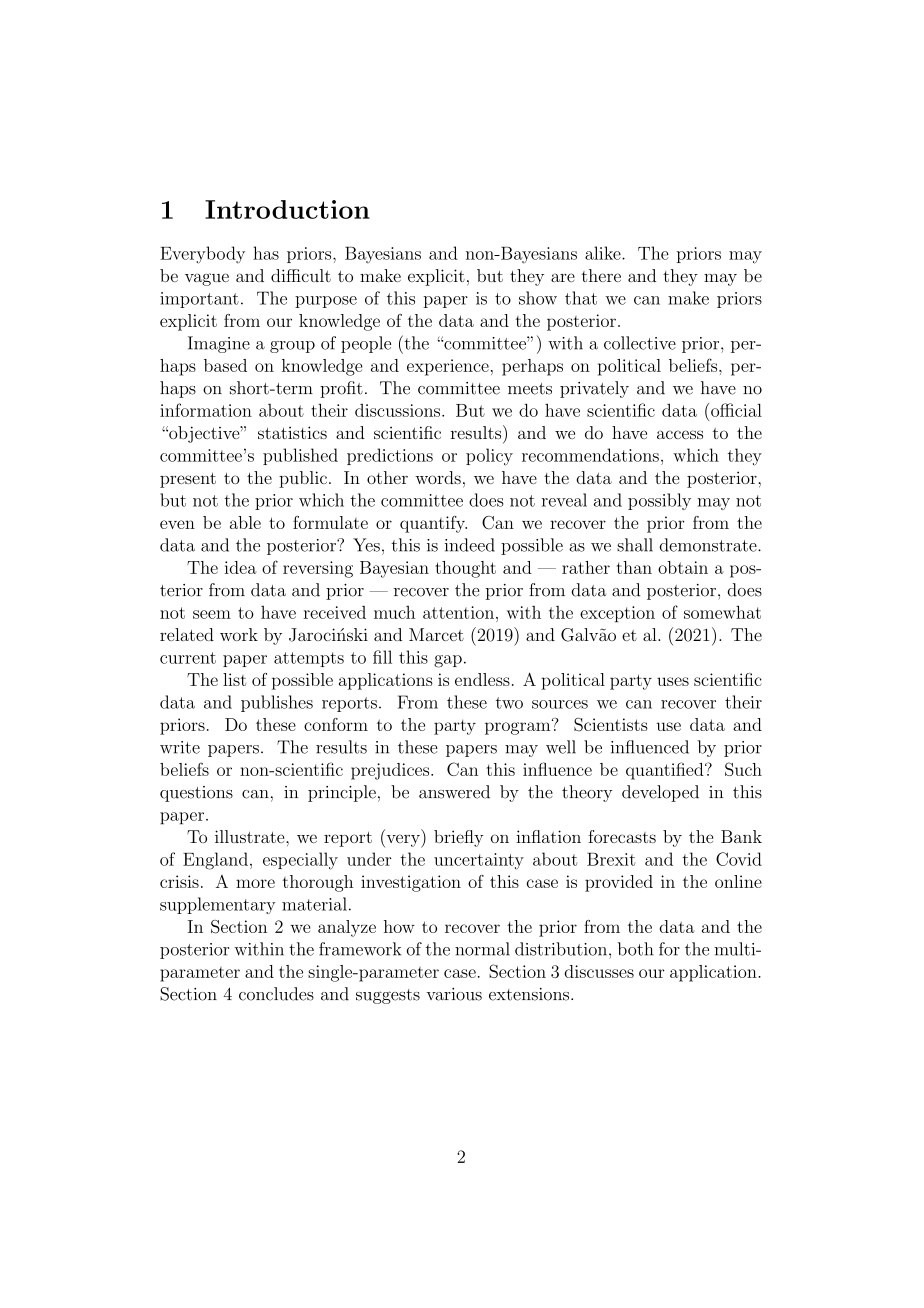 The width and height of the image is (924, 1308). I want to click on alike, so click(604, 253).
